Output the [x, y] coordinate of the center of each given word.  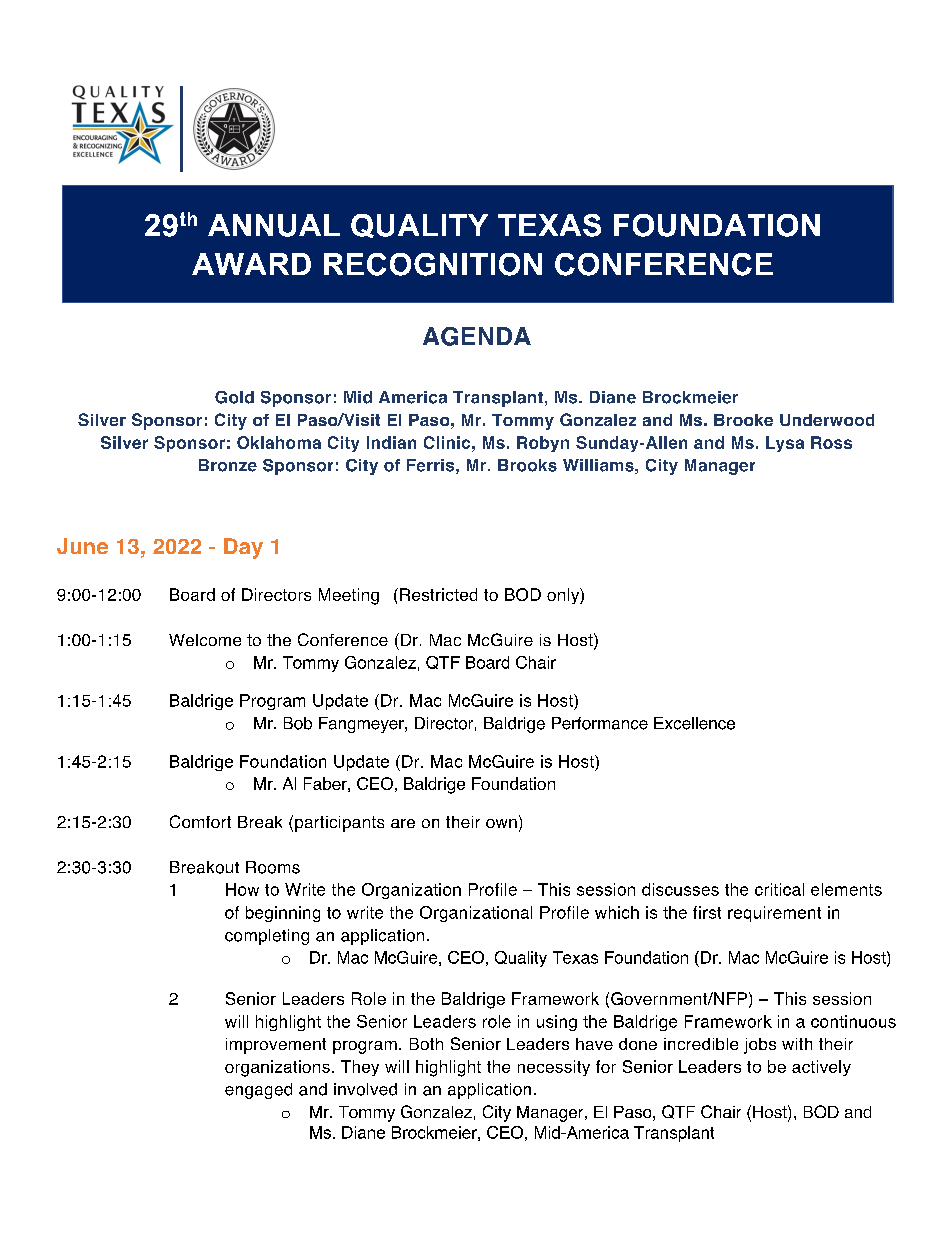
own [501, 823]
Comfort [200, 821]
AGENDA [477, 336]
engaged [258, 1091]
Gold [234, 397]
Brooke [743, 420]
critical [779, 889]
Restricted [438, 594]
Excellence [694, 723]
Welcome [205, 640]
